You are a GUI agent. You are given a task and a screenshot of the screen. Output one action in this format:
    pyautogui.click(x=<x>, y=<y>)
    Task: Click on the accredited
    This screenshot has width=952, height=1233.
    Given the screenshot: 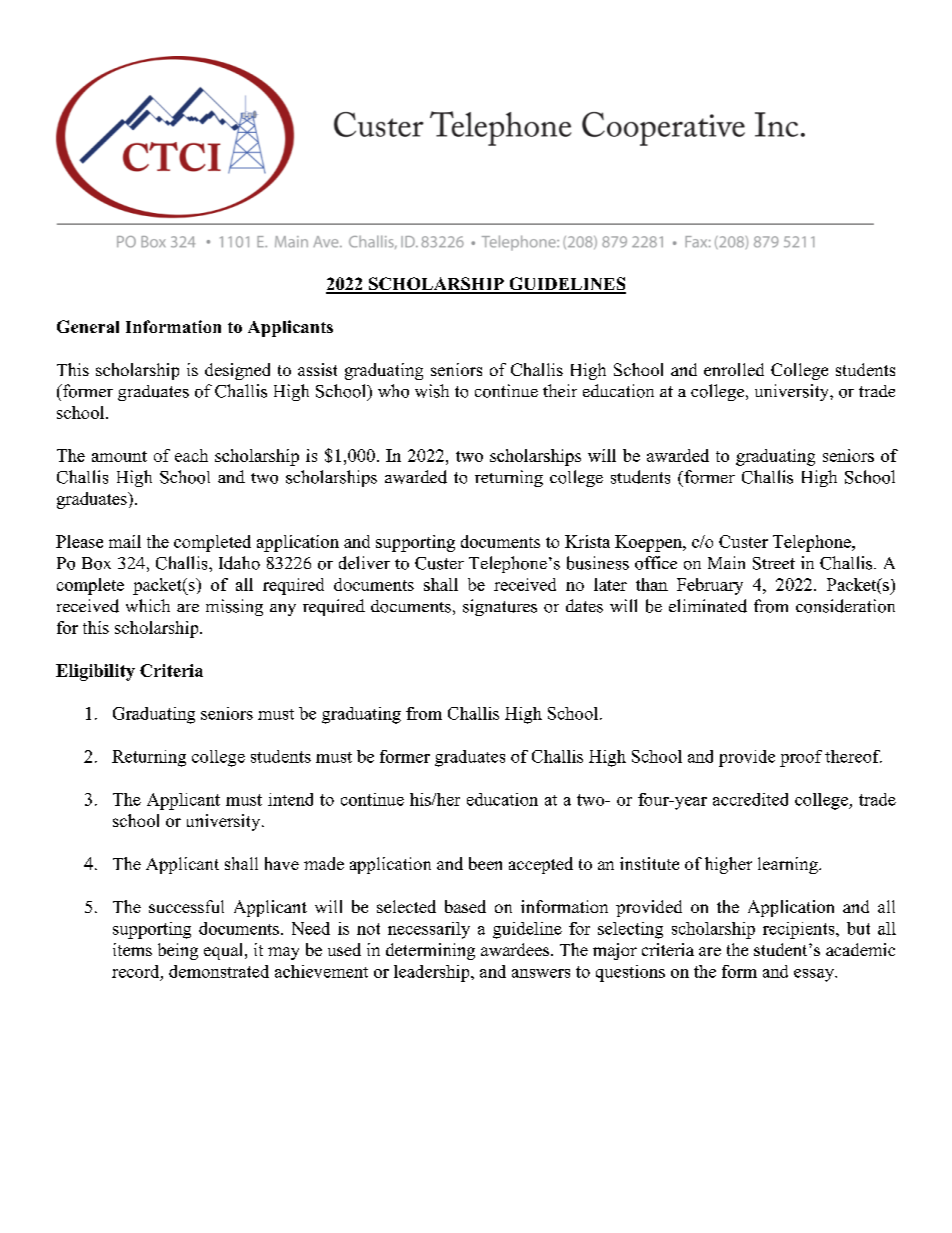 What is the action you would take?
    pyautogui.click(x=750, y=799)
